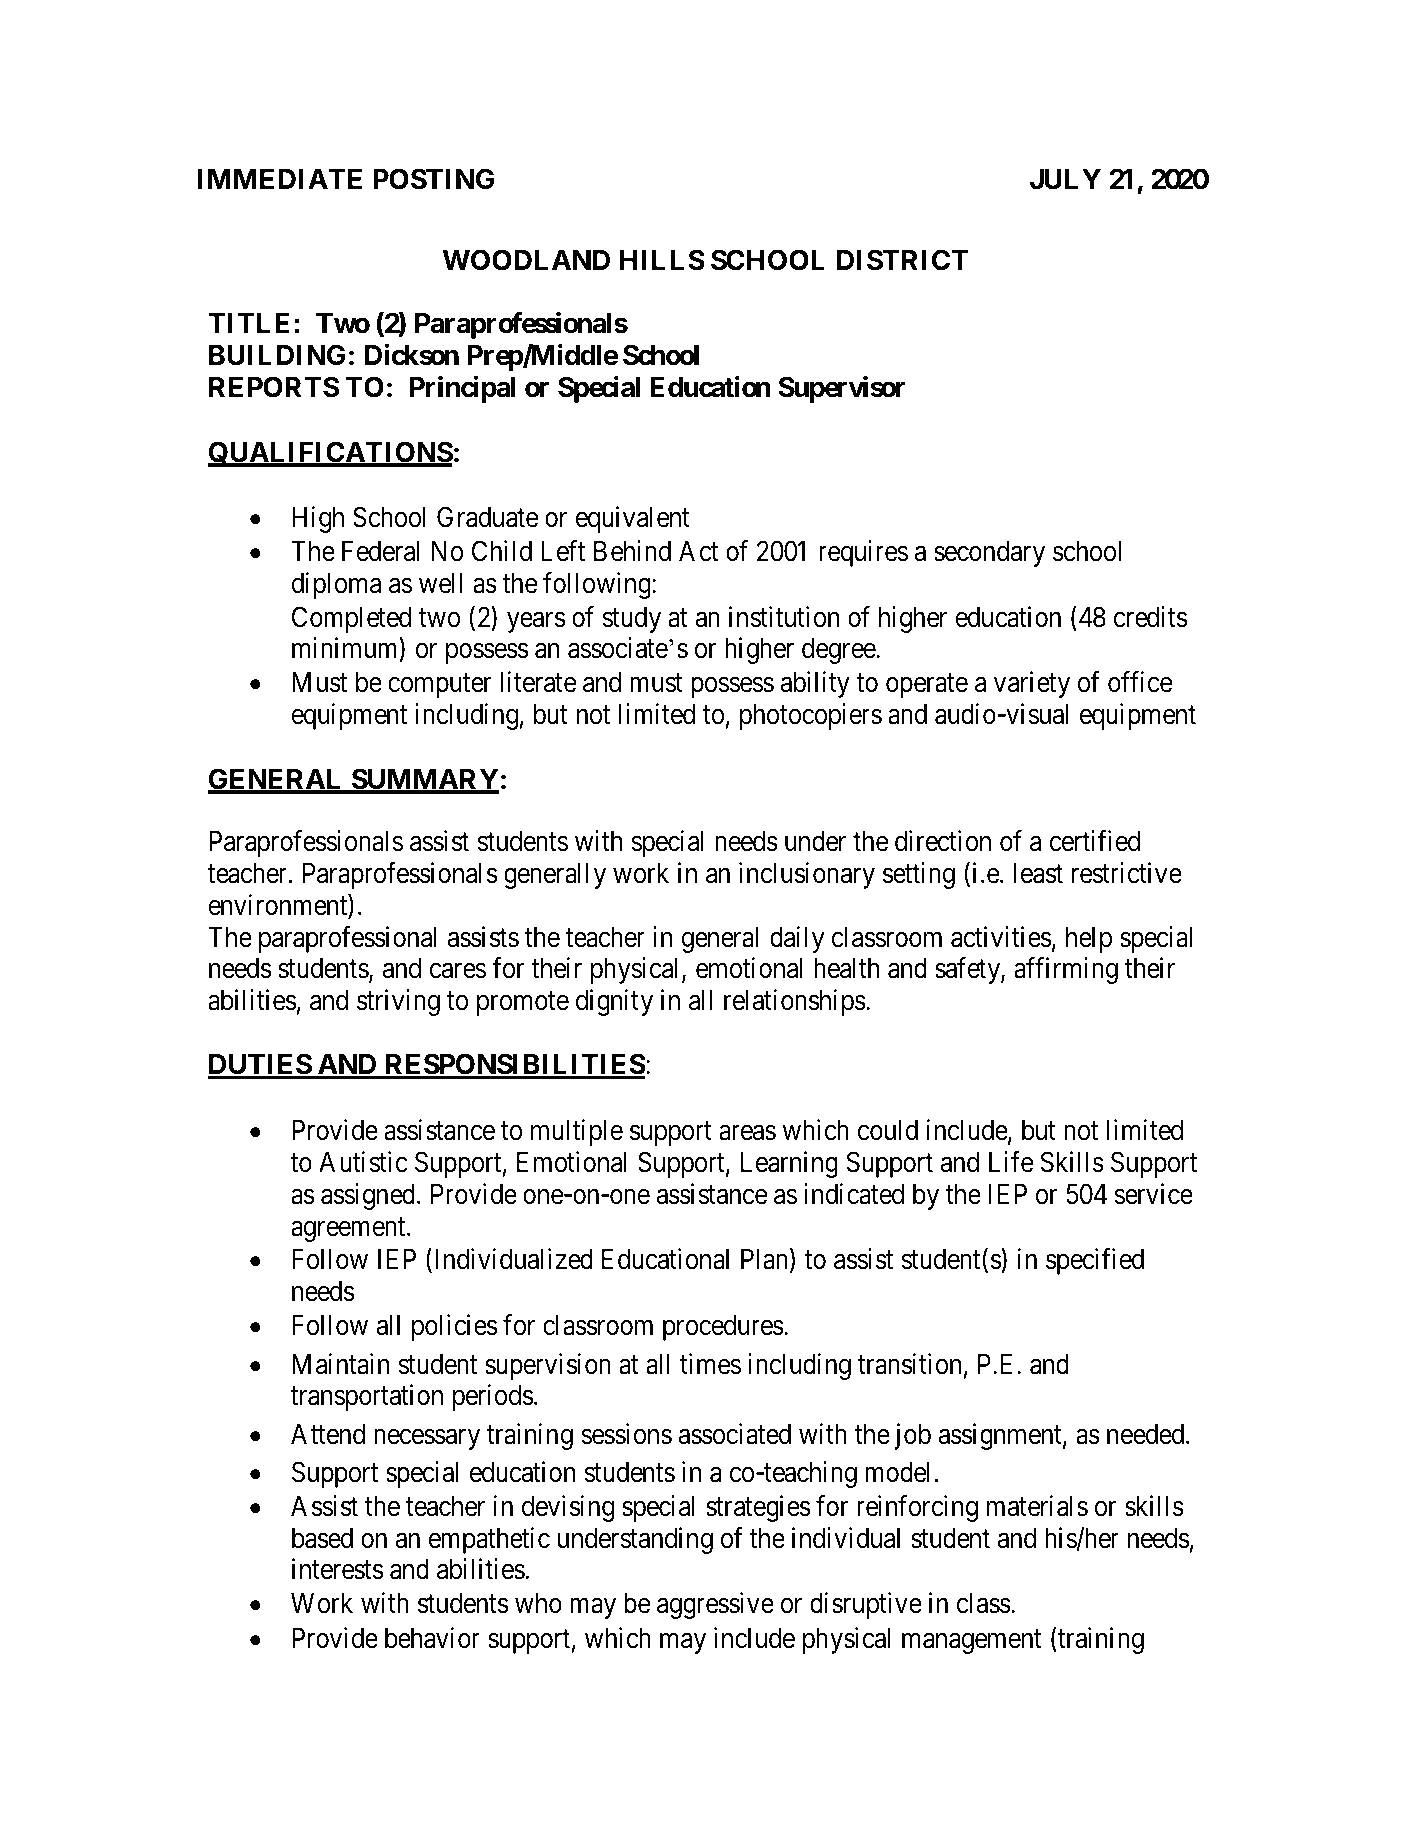  Describe the element at coordinates (526, 260) in the screenshot. I see `WOODLAND` at that location.
